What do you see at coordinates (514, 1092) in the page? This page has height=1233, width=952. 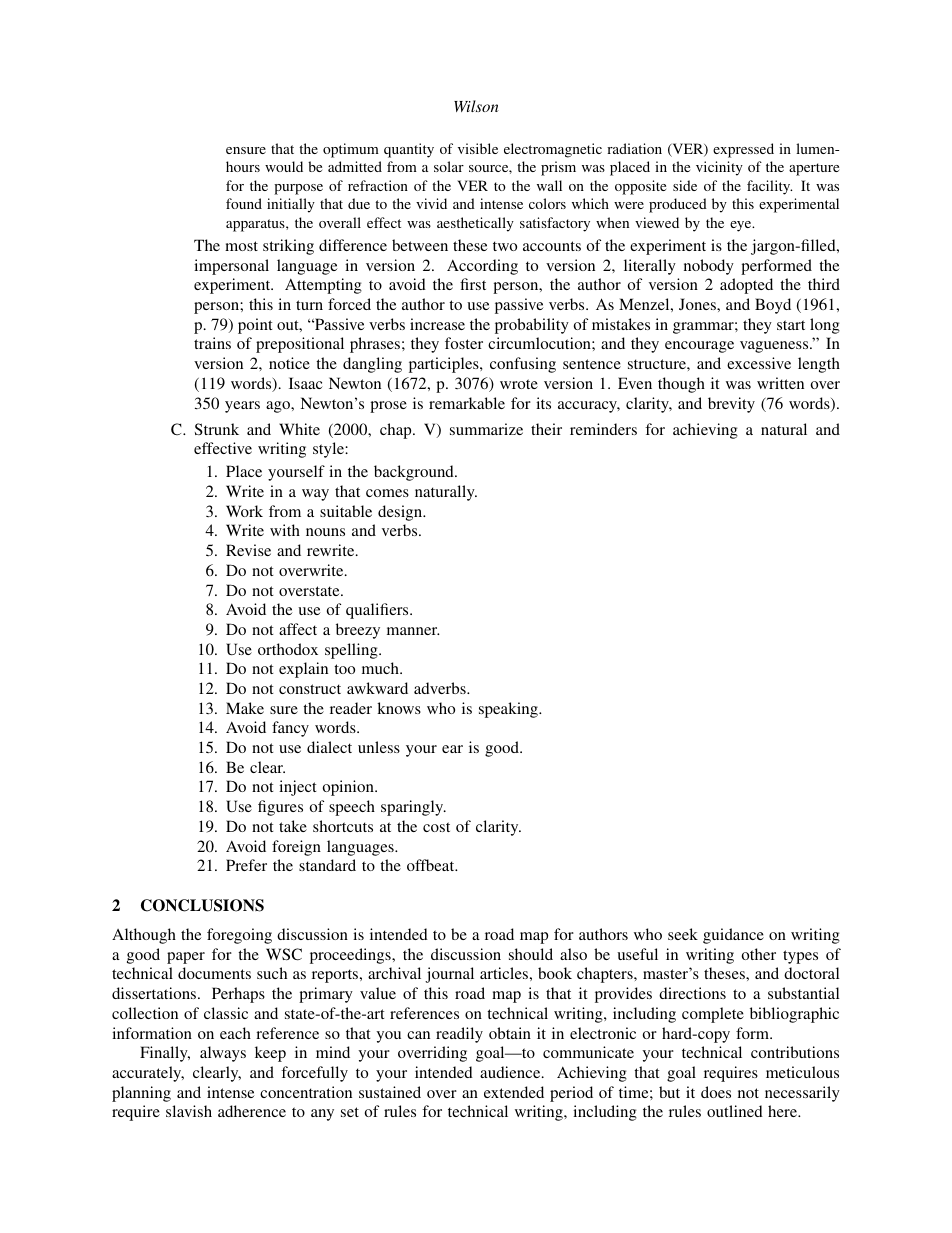 I see `extended` at bounding box center [514, 1092].
